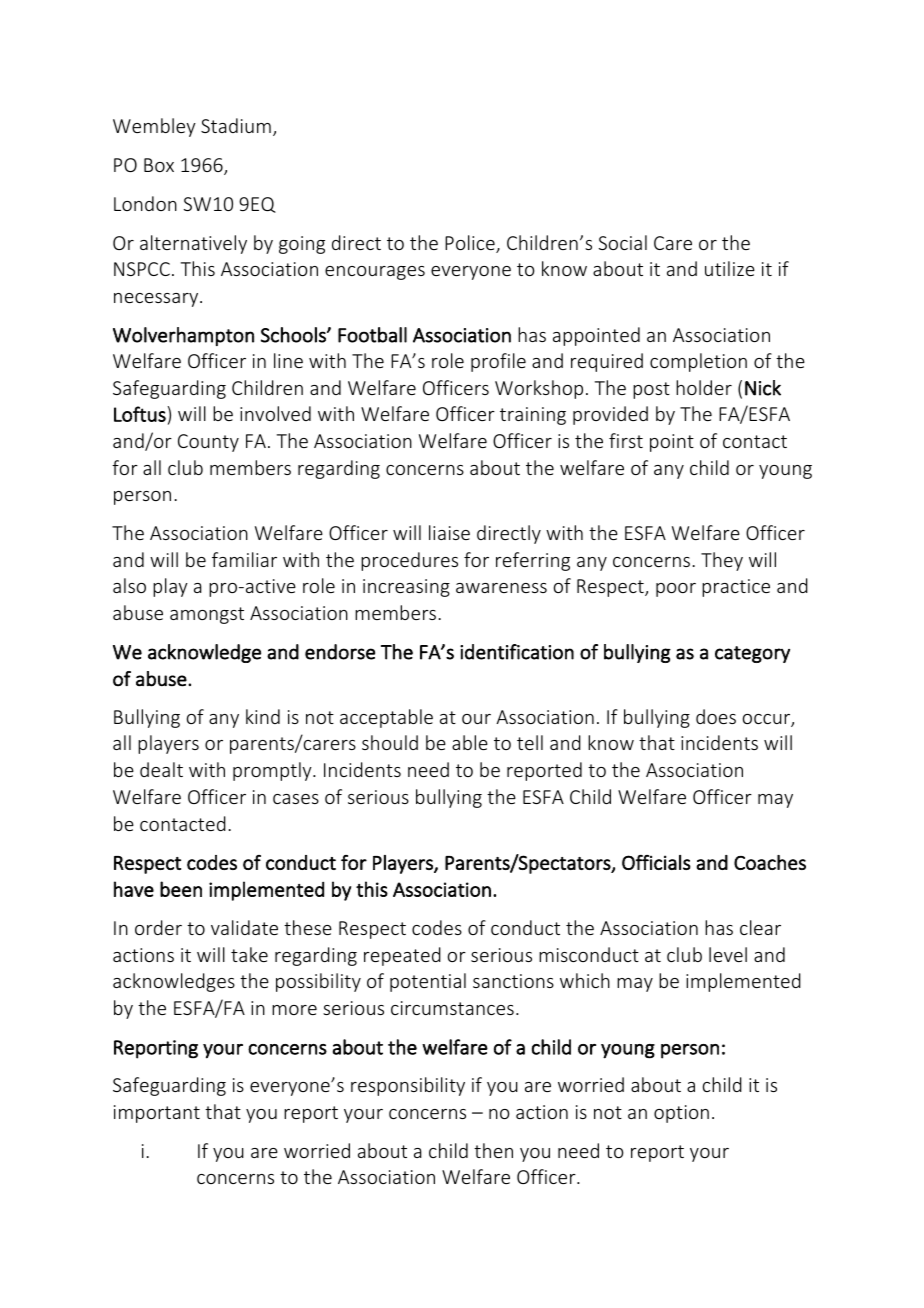 The height and width of the screenshot is (1308, 924). I want to click on important, so click(157, 1114).
